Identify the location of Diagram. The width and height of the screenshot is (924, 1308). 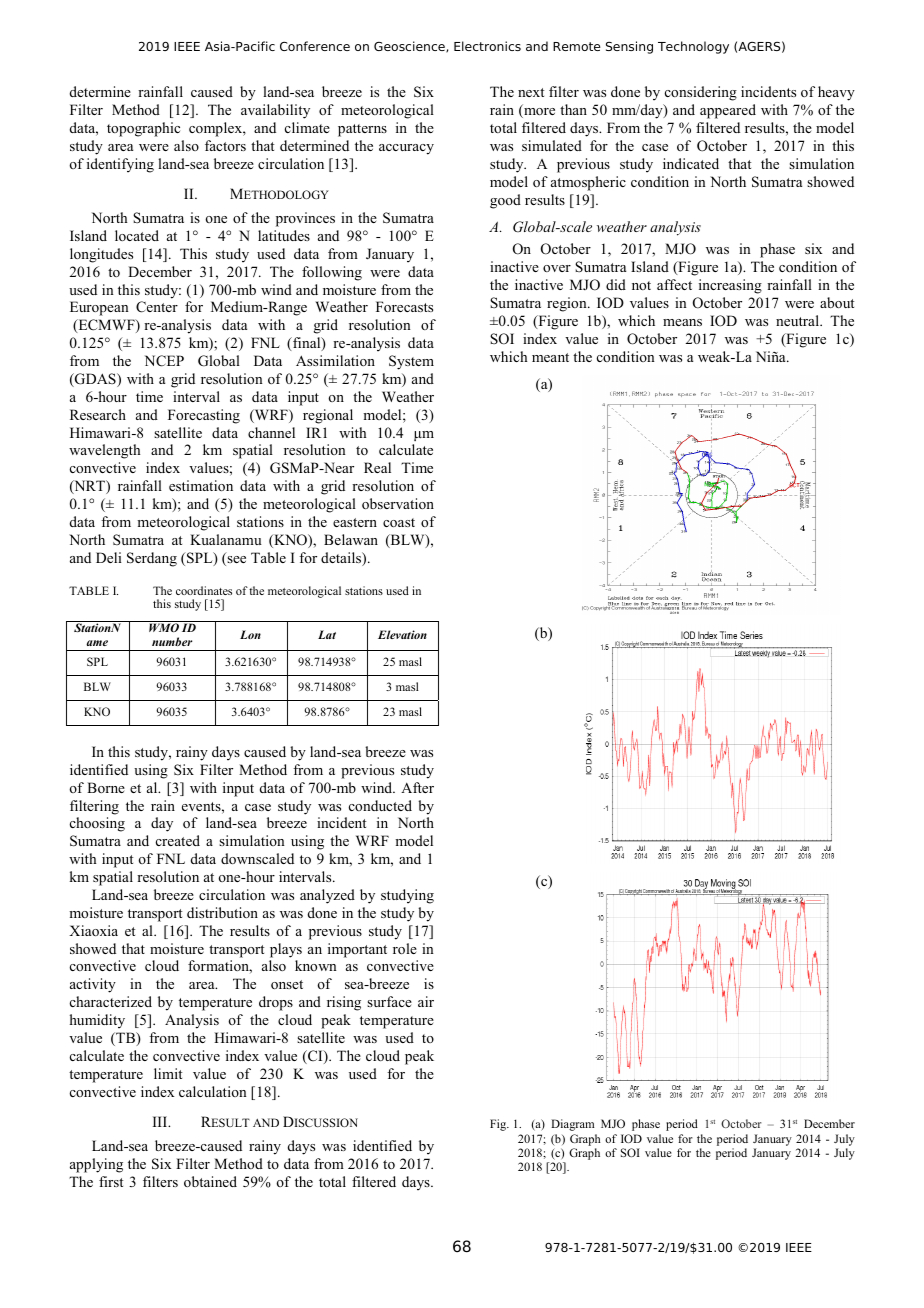
(572, 1125).
